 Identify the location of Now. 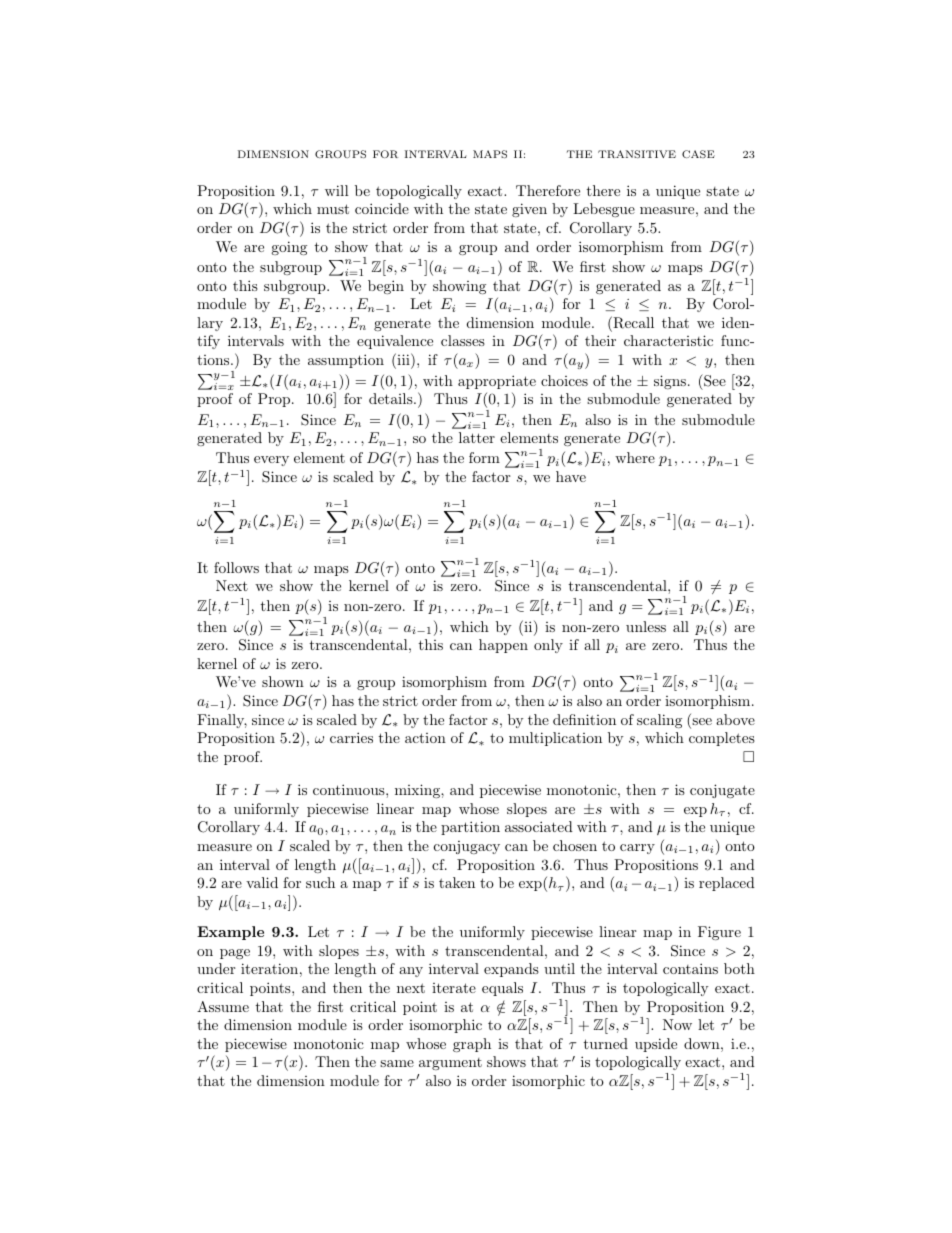
(677, 1024).
